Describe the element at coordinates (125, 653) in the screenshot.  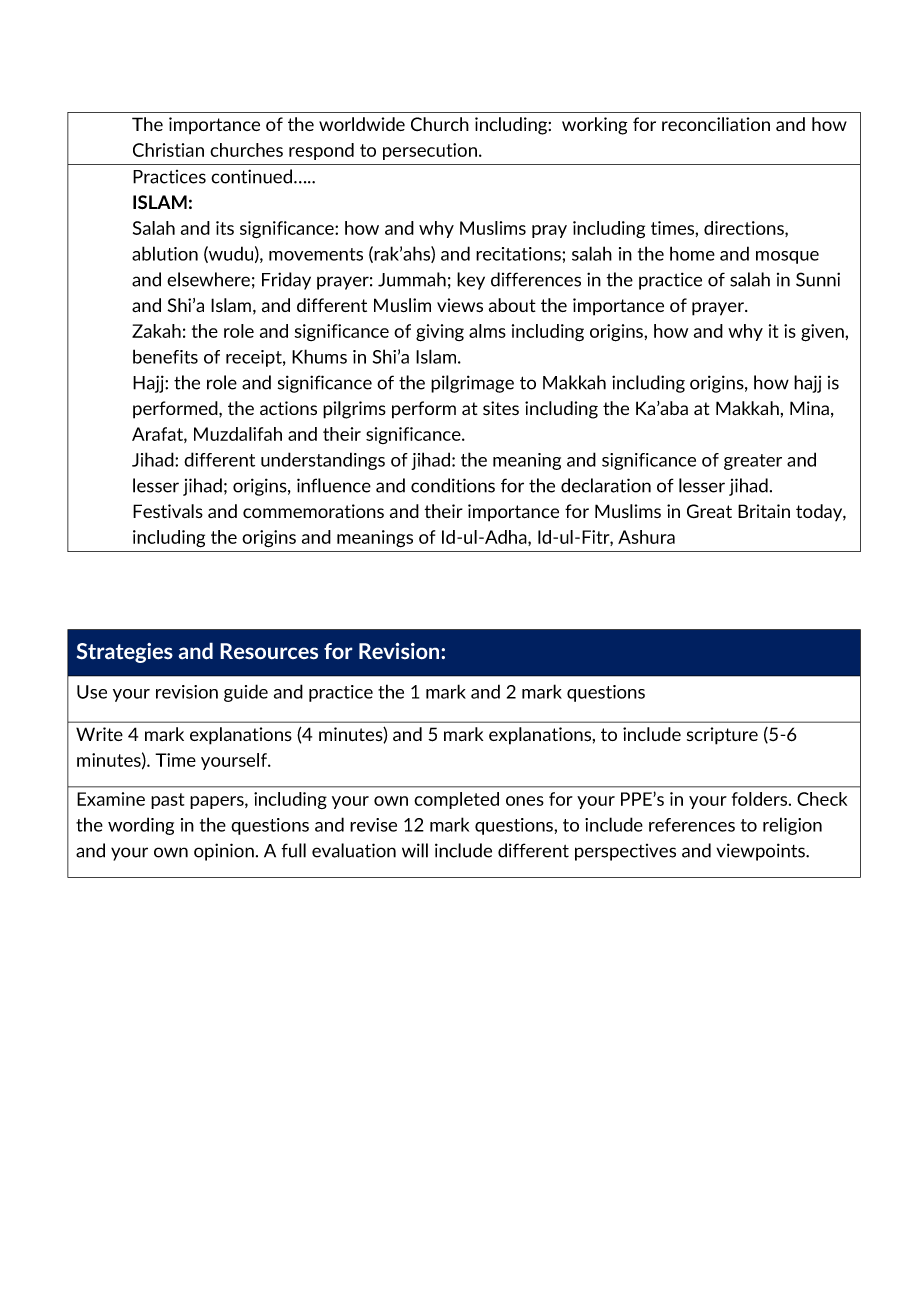
I see `Strategies` at that location.
